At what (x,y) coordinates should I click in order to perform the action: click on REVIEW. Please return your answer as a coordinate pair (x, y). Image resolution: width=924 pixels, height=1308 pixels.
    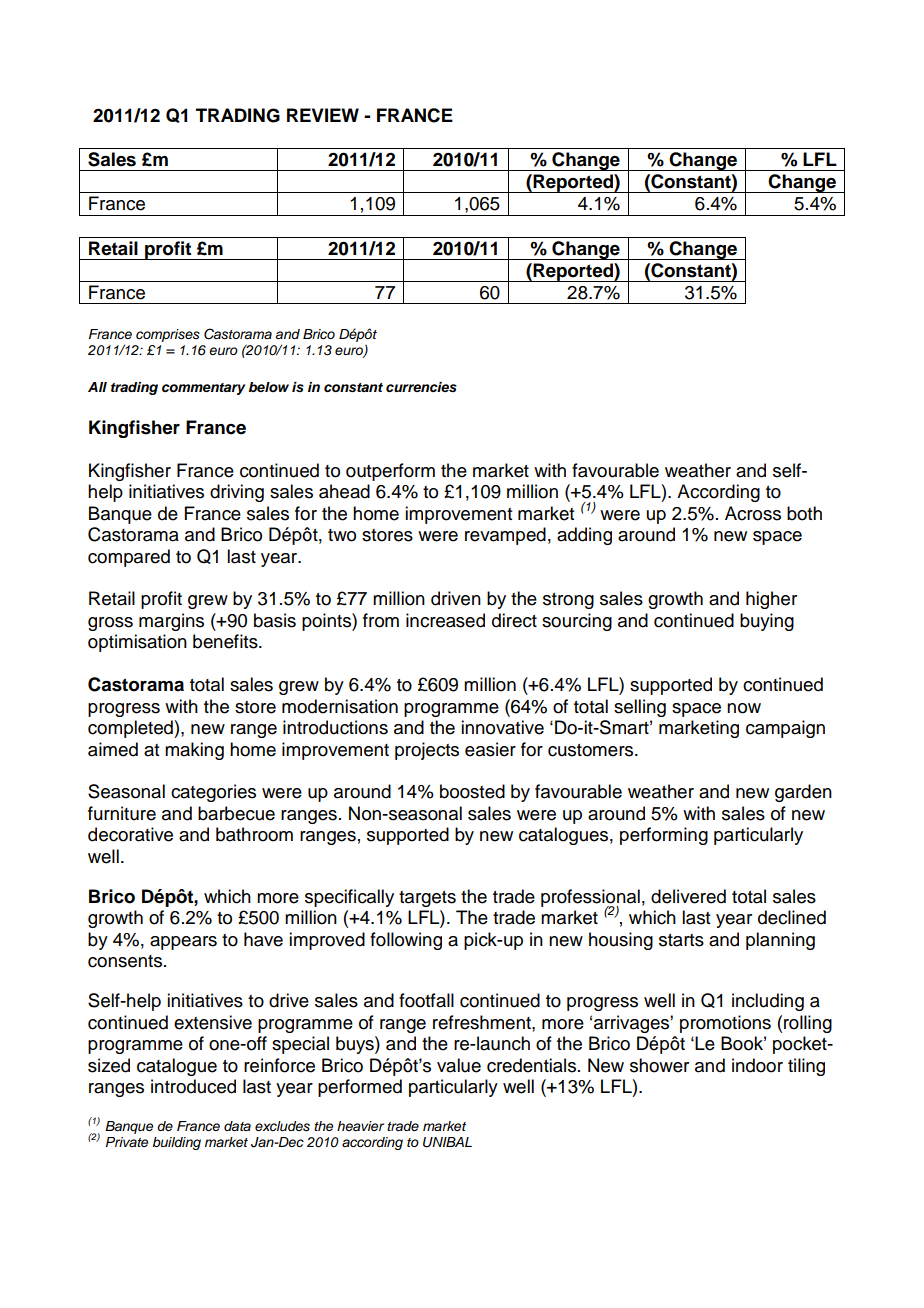
    Looking at the image, I should click on (323, 115).
